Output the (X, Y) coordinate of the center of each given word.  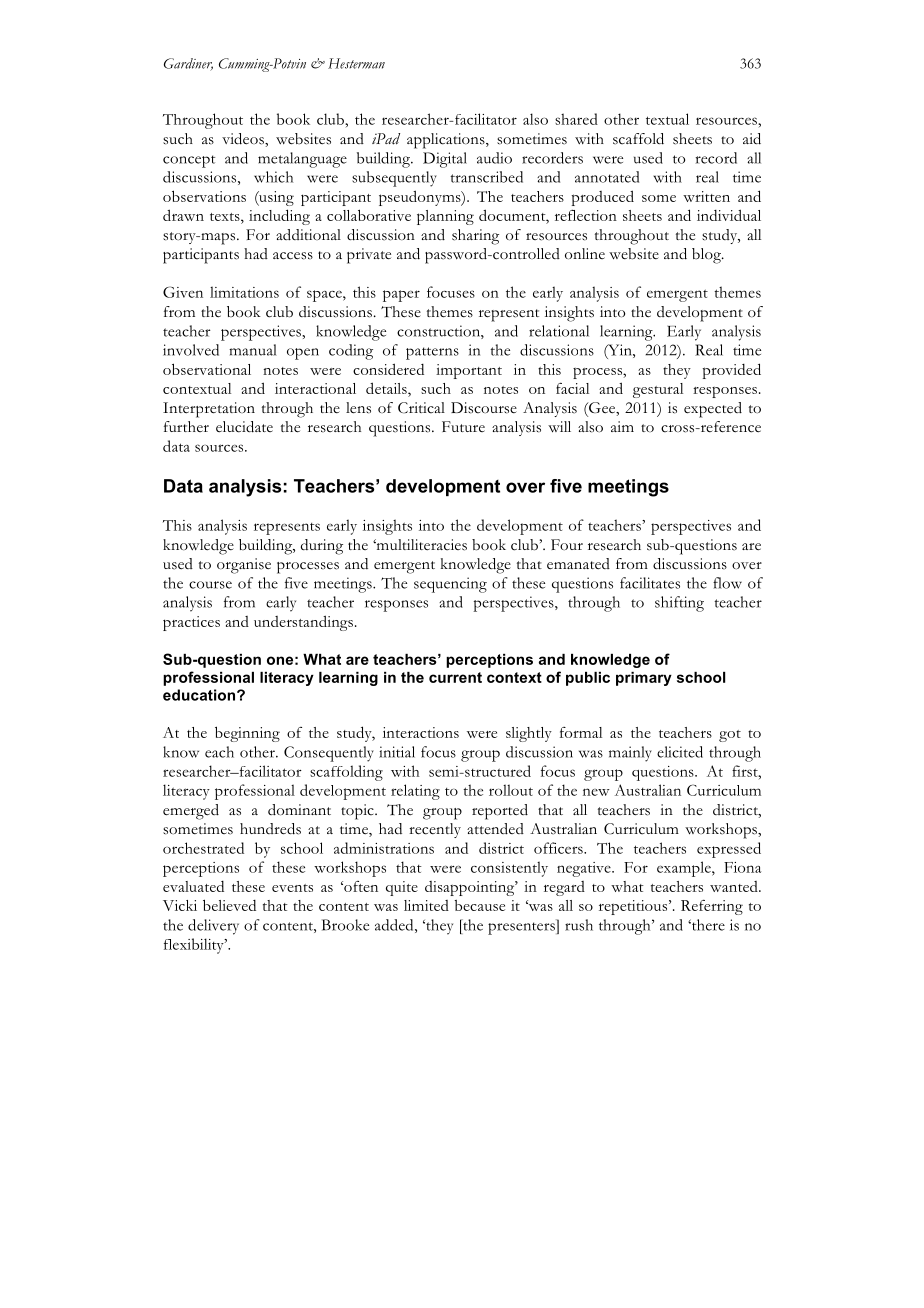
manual (253, 350)
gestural (658, 390)
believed (229, 905)
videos (244, 139)
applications (447, 141)
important (469, 371)
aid (752, 139)
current (455, 677)
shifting (679, 604)
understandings (303, 623)
